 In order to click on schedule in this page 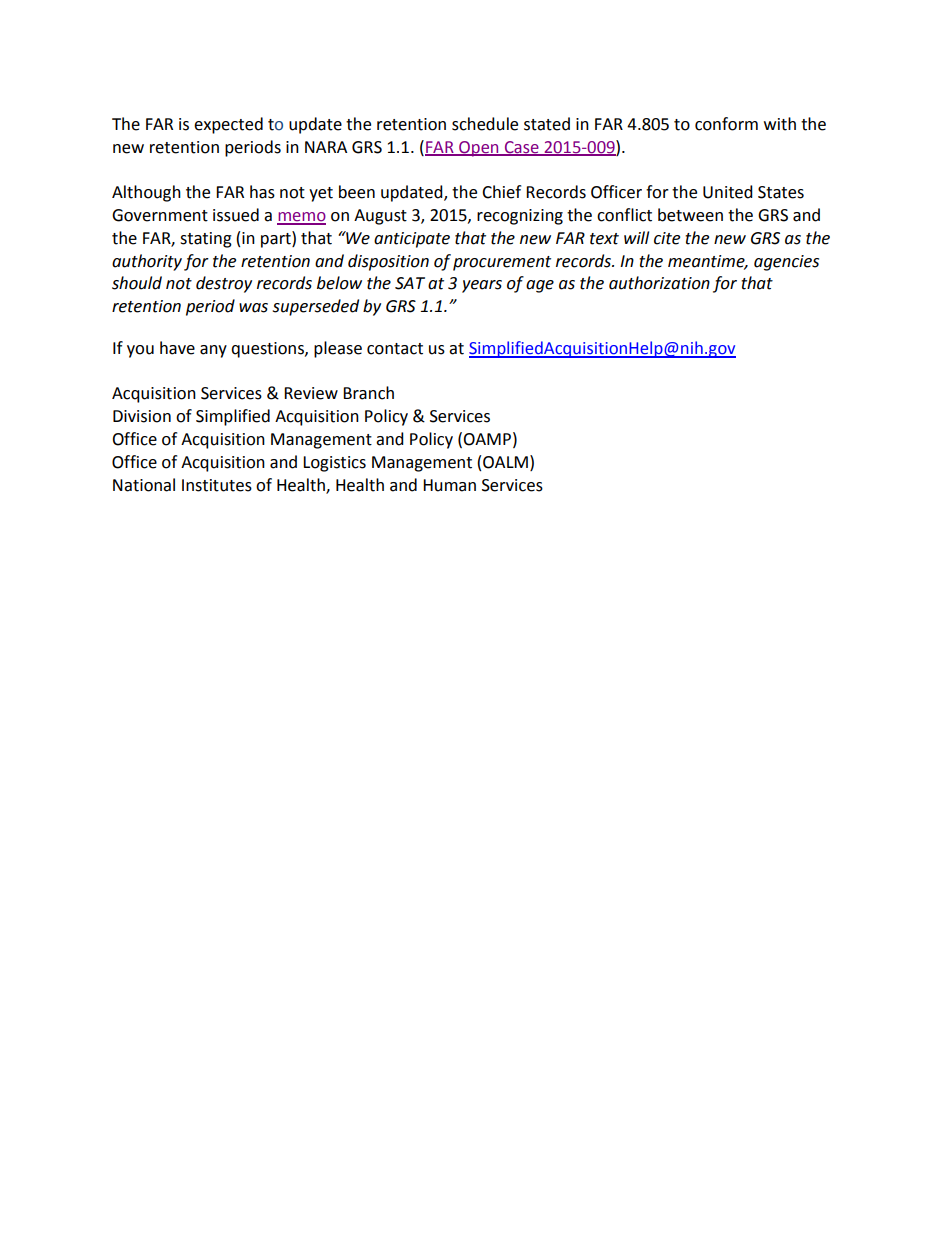, I will do `click(485, 124)`.
